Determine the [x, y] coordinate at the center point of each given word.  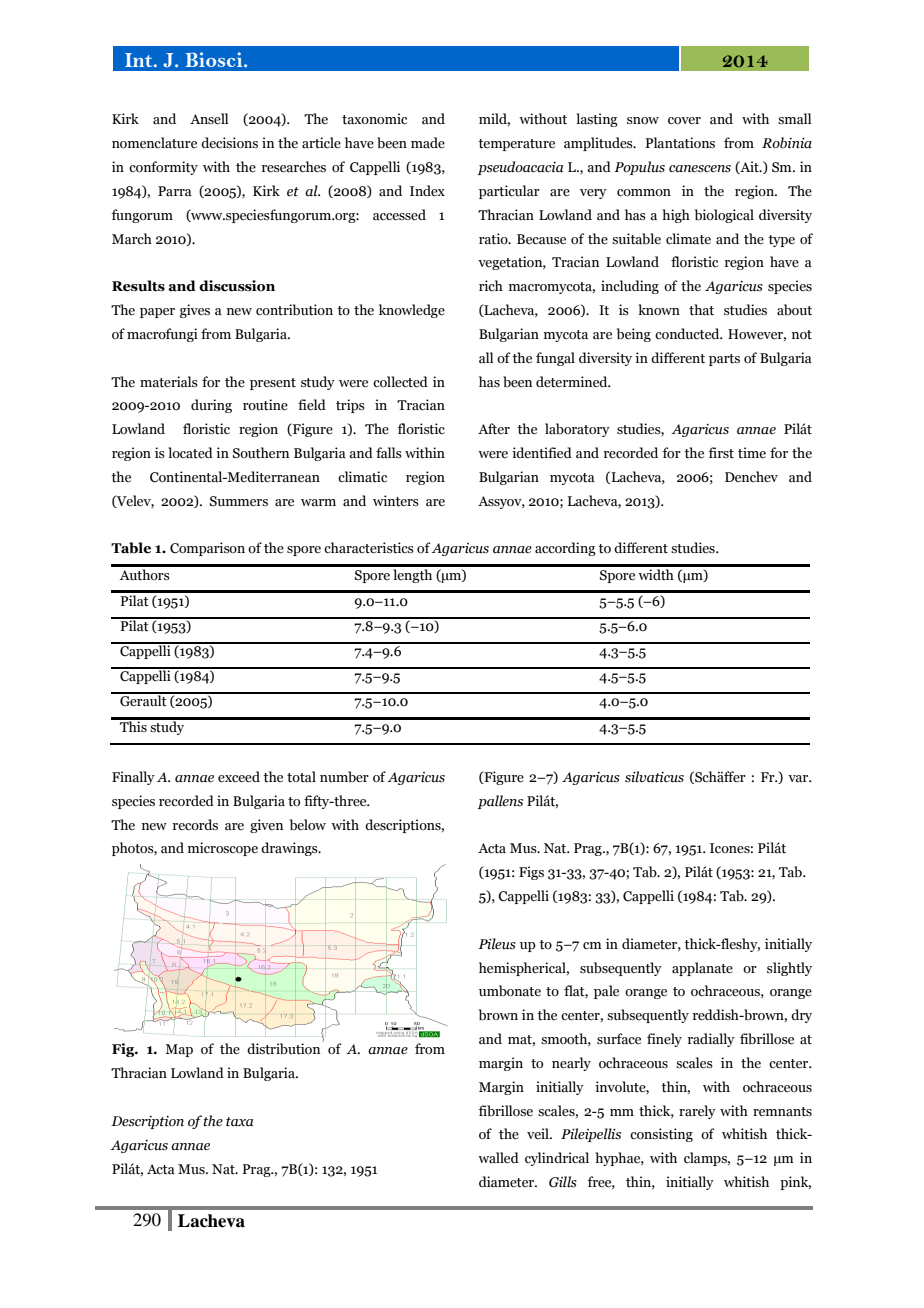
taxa [239, 1122]
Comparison [207, 549]
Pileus [497, 944]
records [195, 825]
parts [724, 360]
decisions [229, 143]
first [721, 452]
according [565, 549]
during [211, 406]
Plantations [680, 143]
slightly [789, 969]
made [428, 143]
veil [539, 1133]
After [494, 429]
